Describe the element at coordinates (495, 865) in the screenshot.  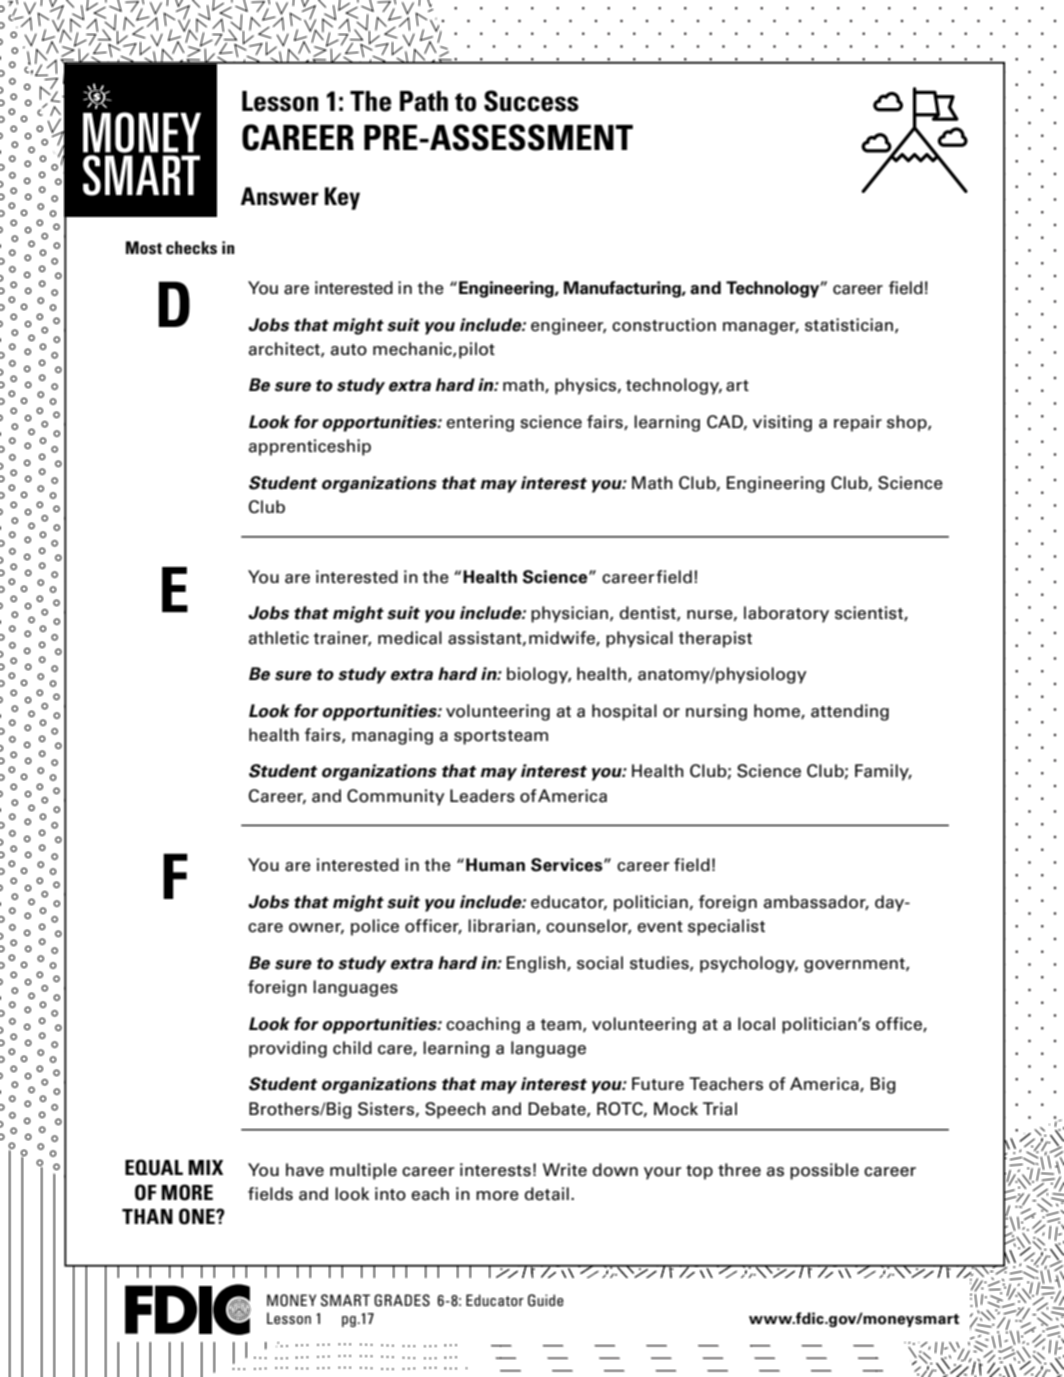
I see `Human` at that location.
